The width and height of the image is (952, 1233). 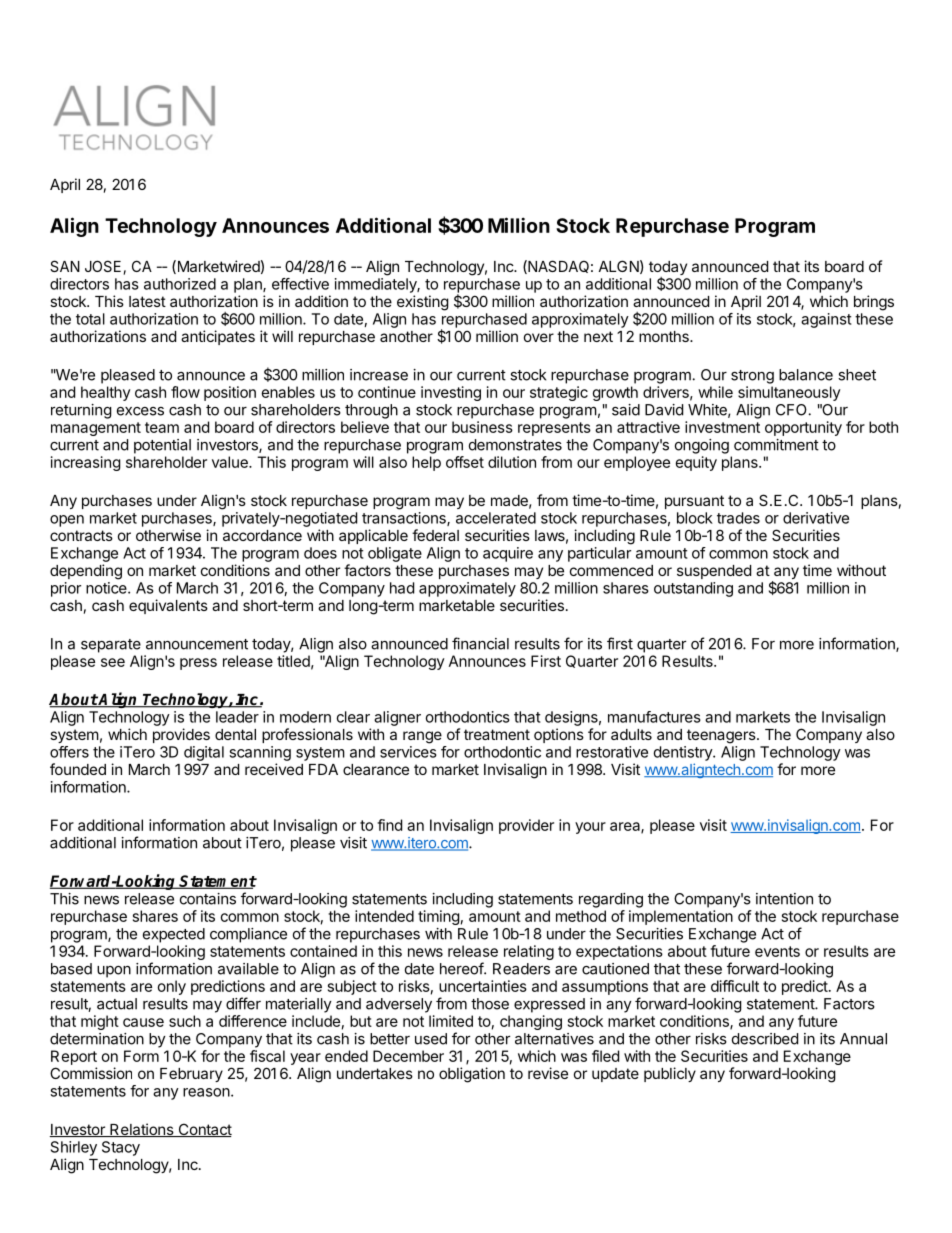 I want to click on provides, so click(x=181, y=735).
